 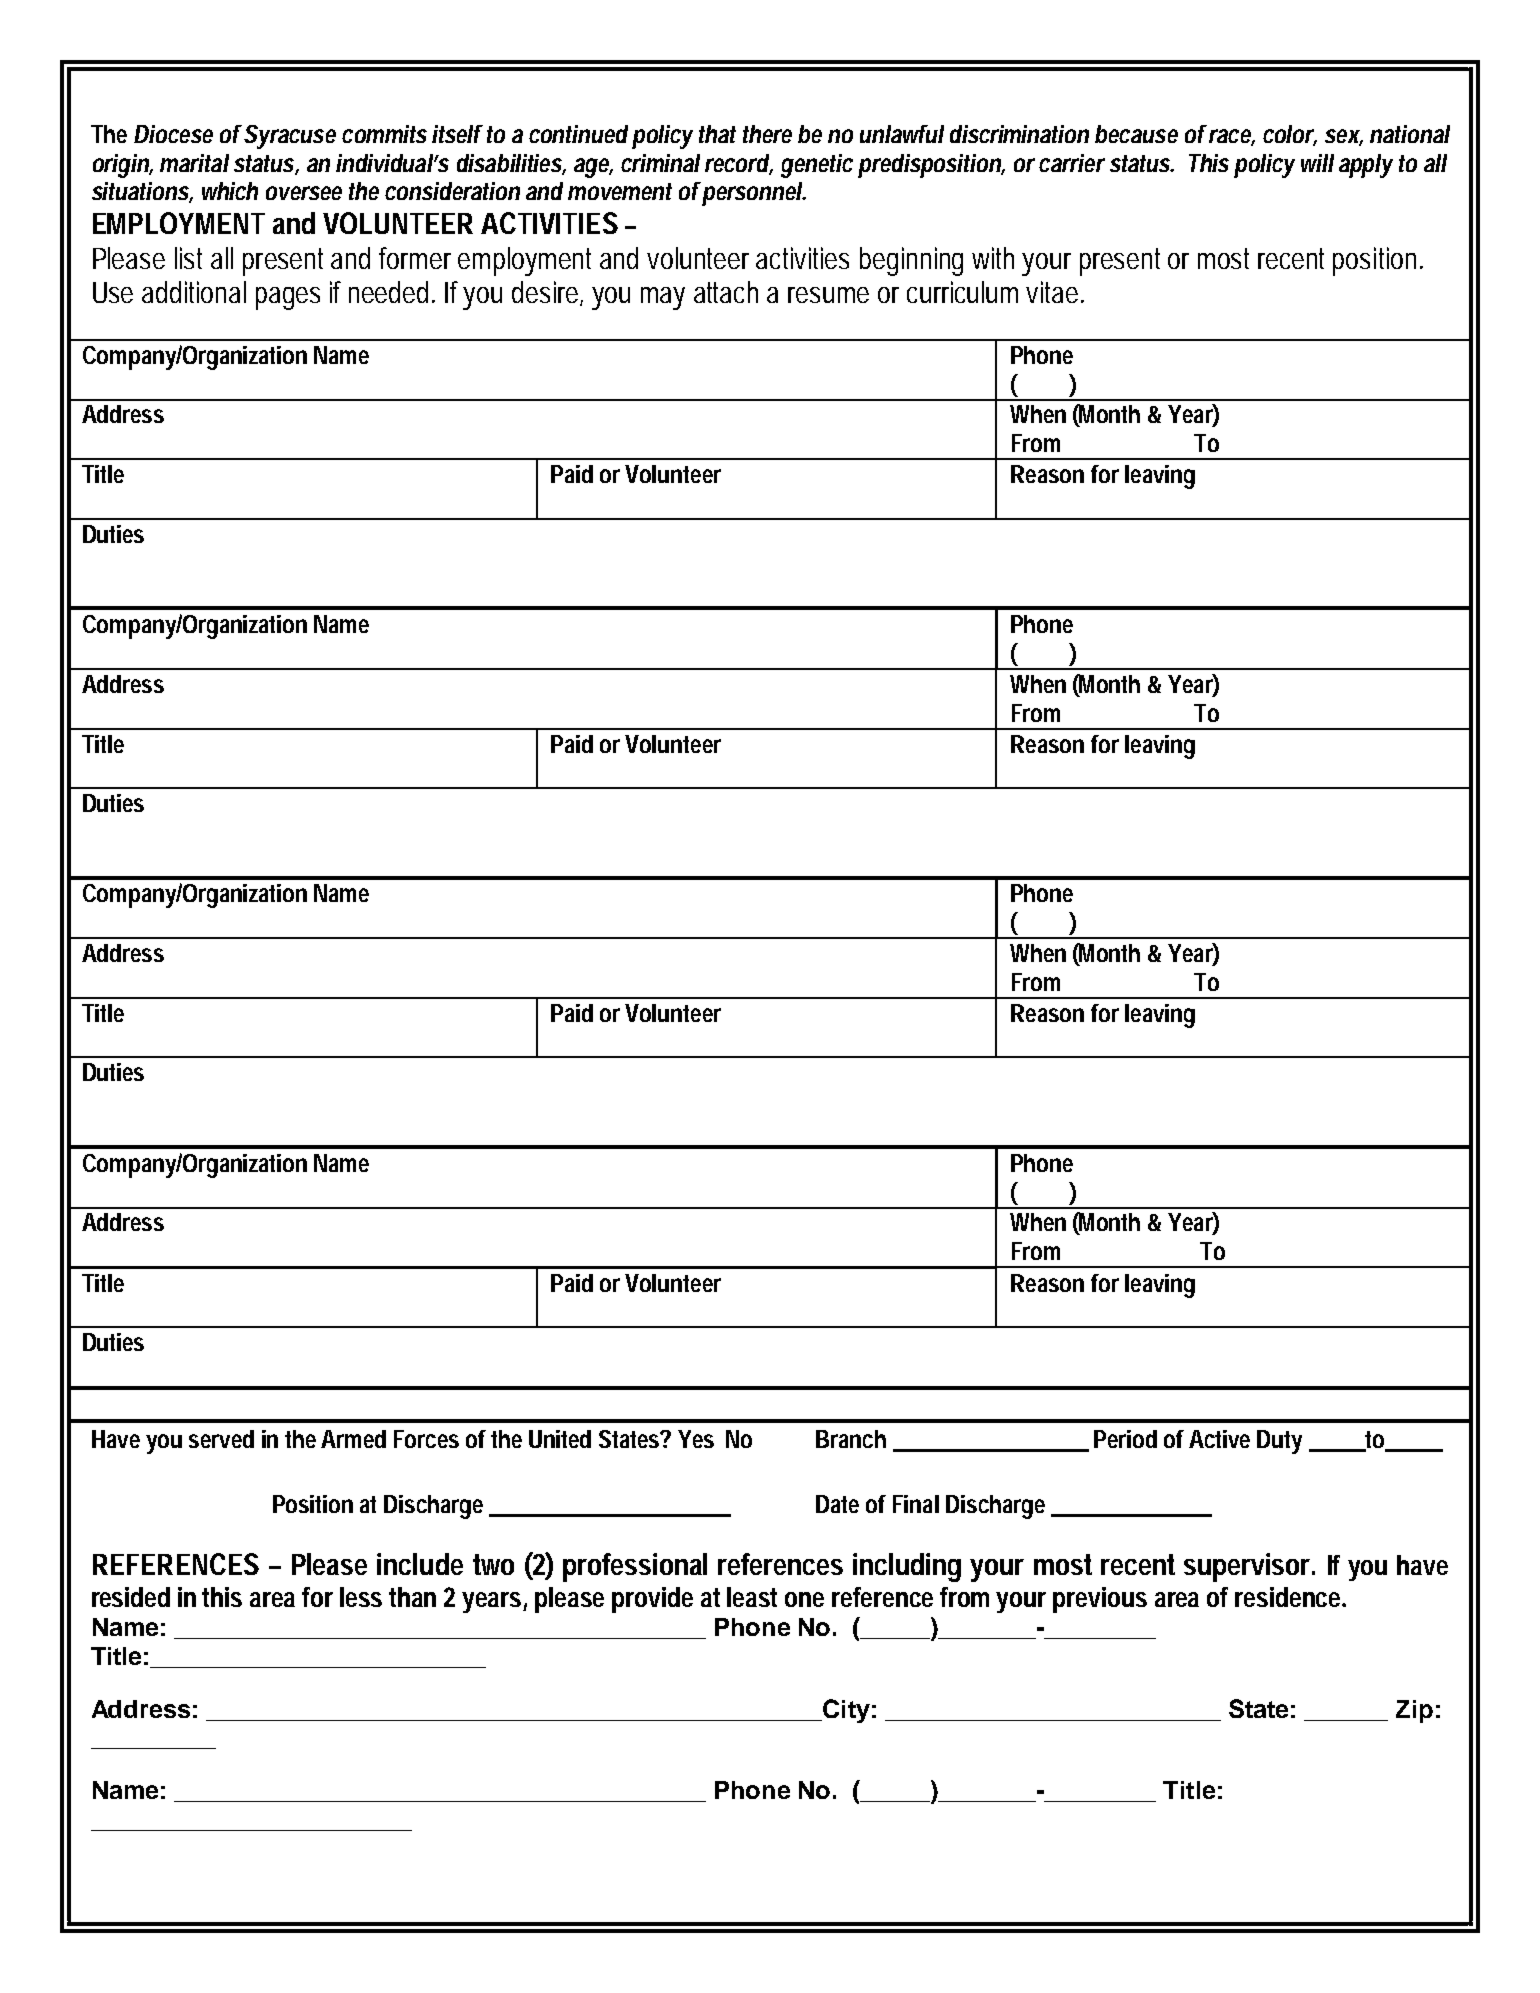 What do you see at coordinates (1290, 135) in the image?
I see `color` at bounding box center [1290, 135].
